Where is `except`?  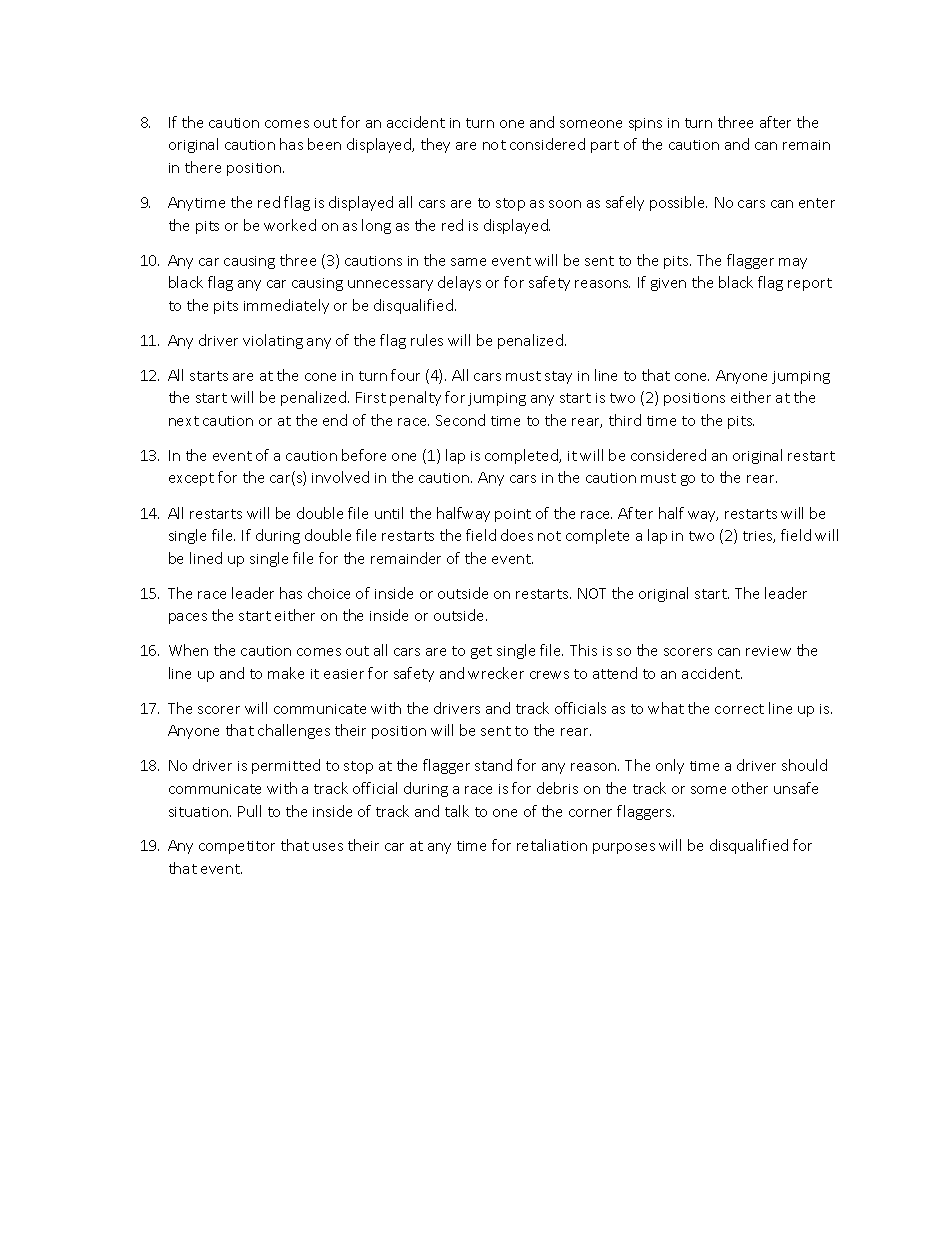 except is located at coordinates (191, 479).
